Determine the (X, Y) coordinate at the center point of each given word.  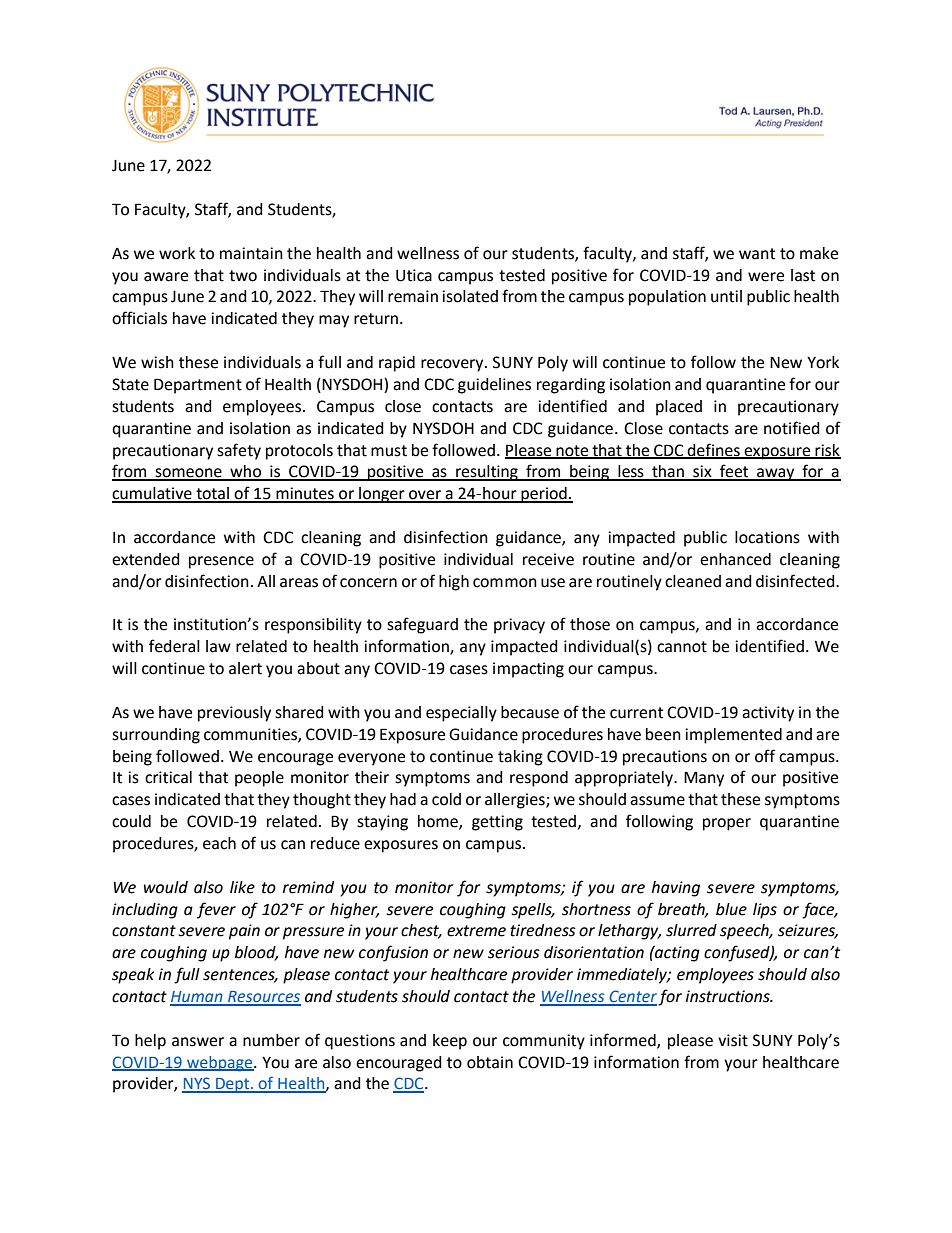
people (259, 779)
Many (704, 779)
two (243, 276)
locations (767, 537)
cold (446, 799)
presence (221, 562)
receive (548, 559)
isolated (470, 296)
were (766, 277)
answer (198, 1042)
